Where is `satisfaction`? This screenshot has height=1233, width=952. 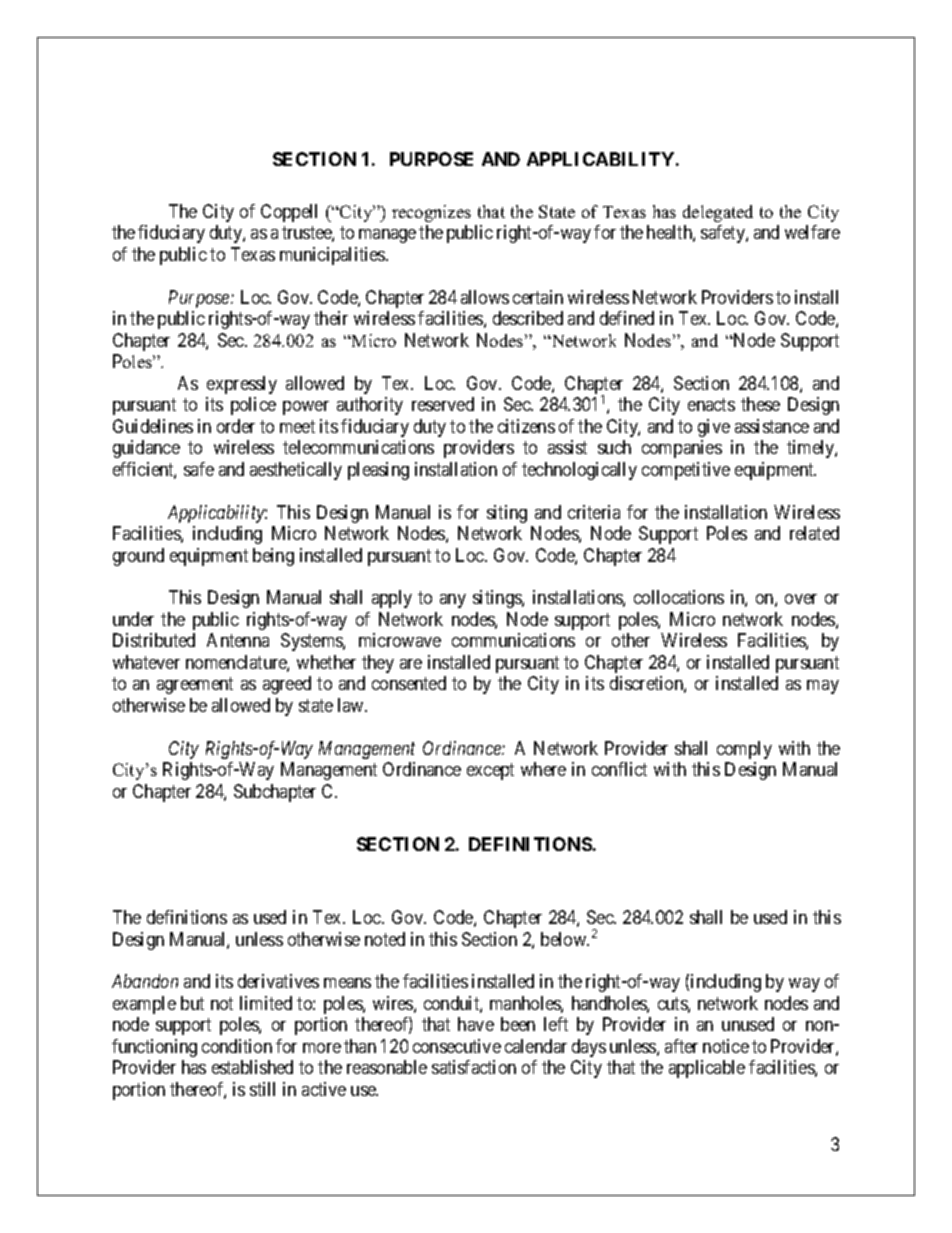 satisfaction is located at coordinates (474, 1067).
